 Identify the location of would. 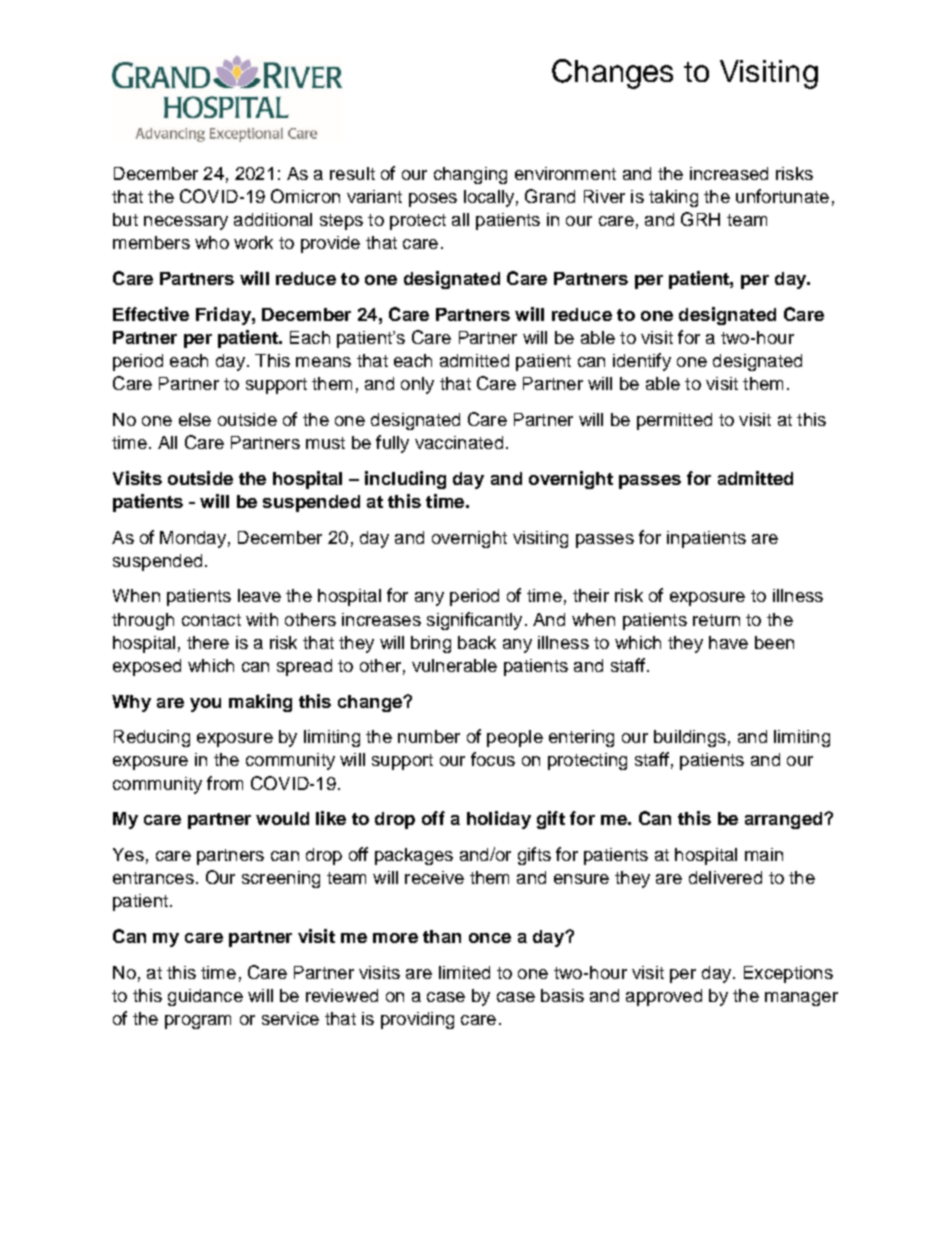
(282, 818).
